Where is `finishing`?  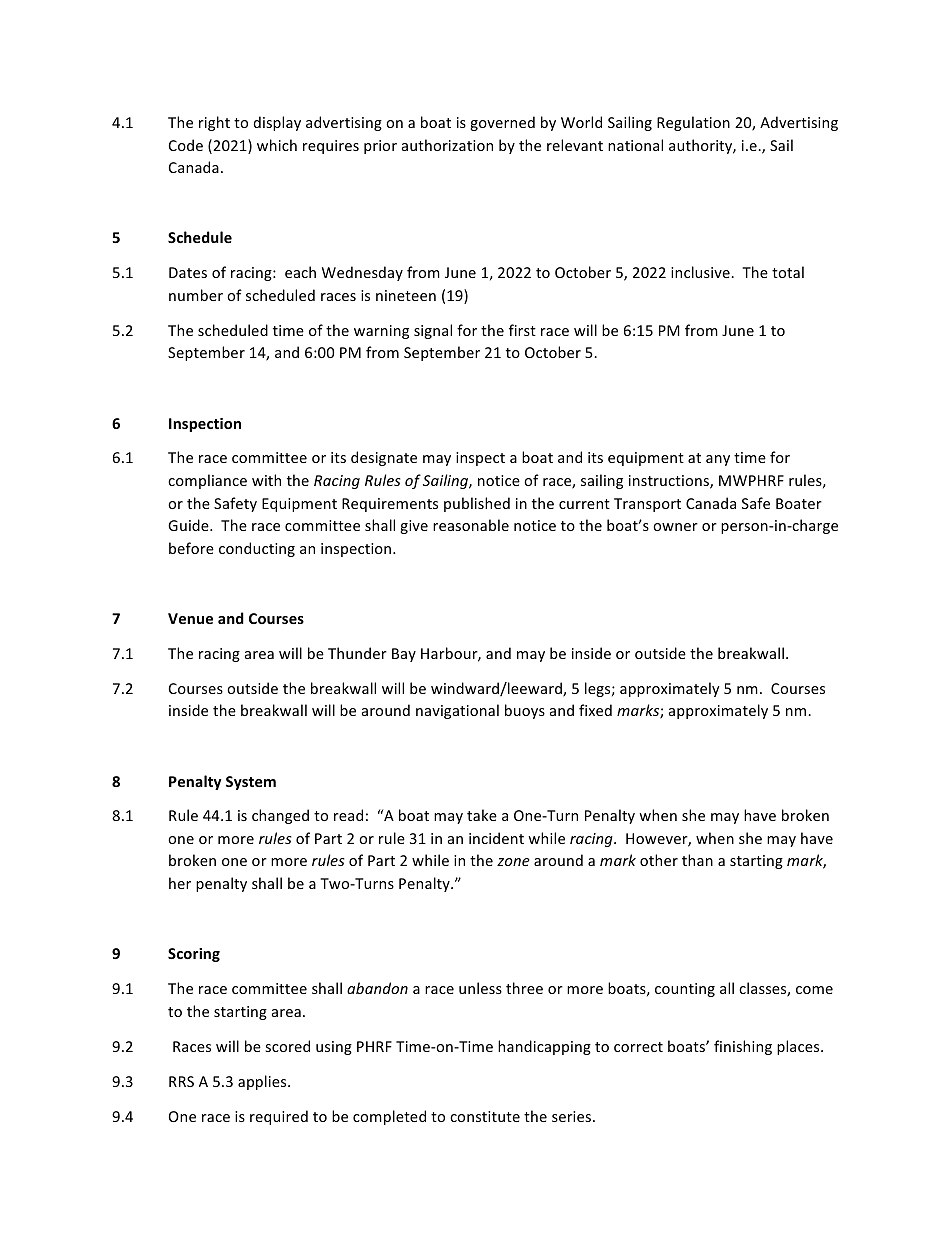
finishing is located at coordinates (743, 1047).
